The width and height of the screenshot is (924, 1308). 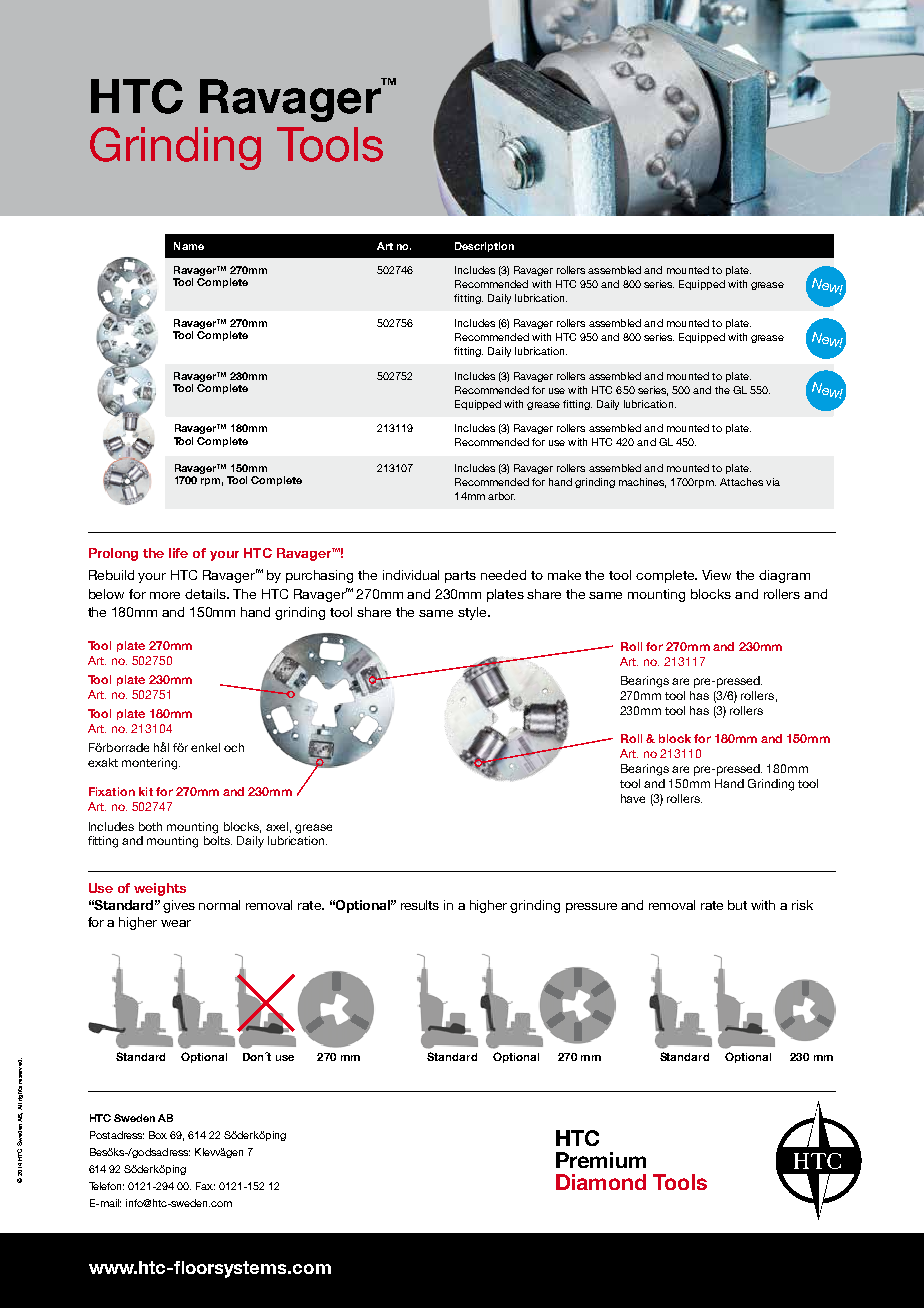 What do you see at coordinates (741, 482) in the screenshot?
I see `Attaches` at bounding box center [741, 482].
